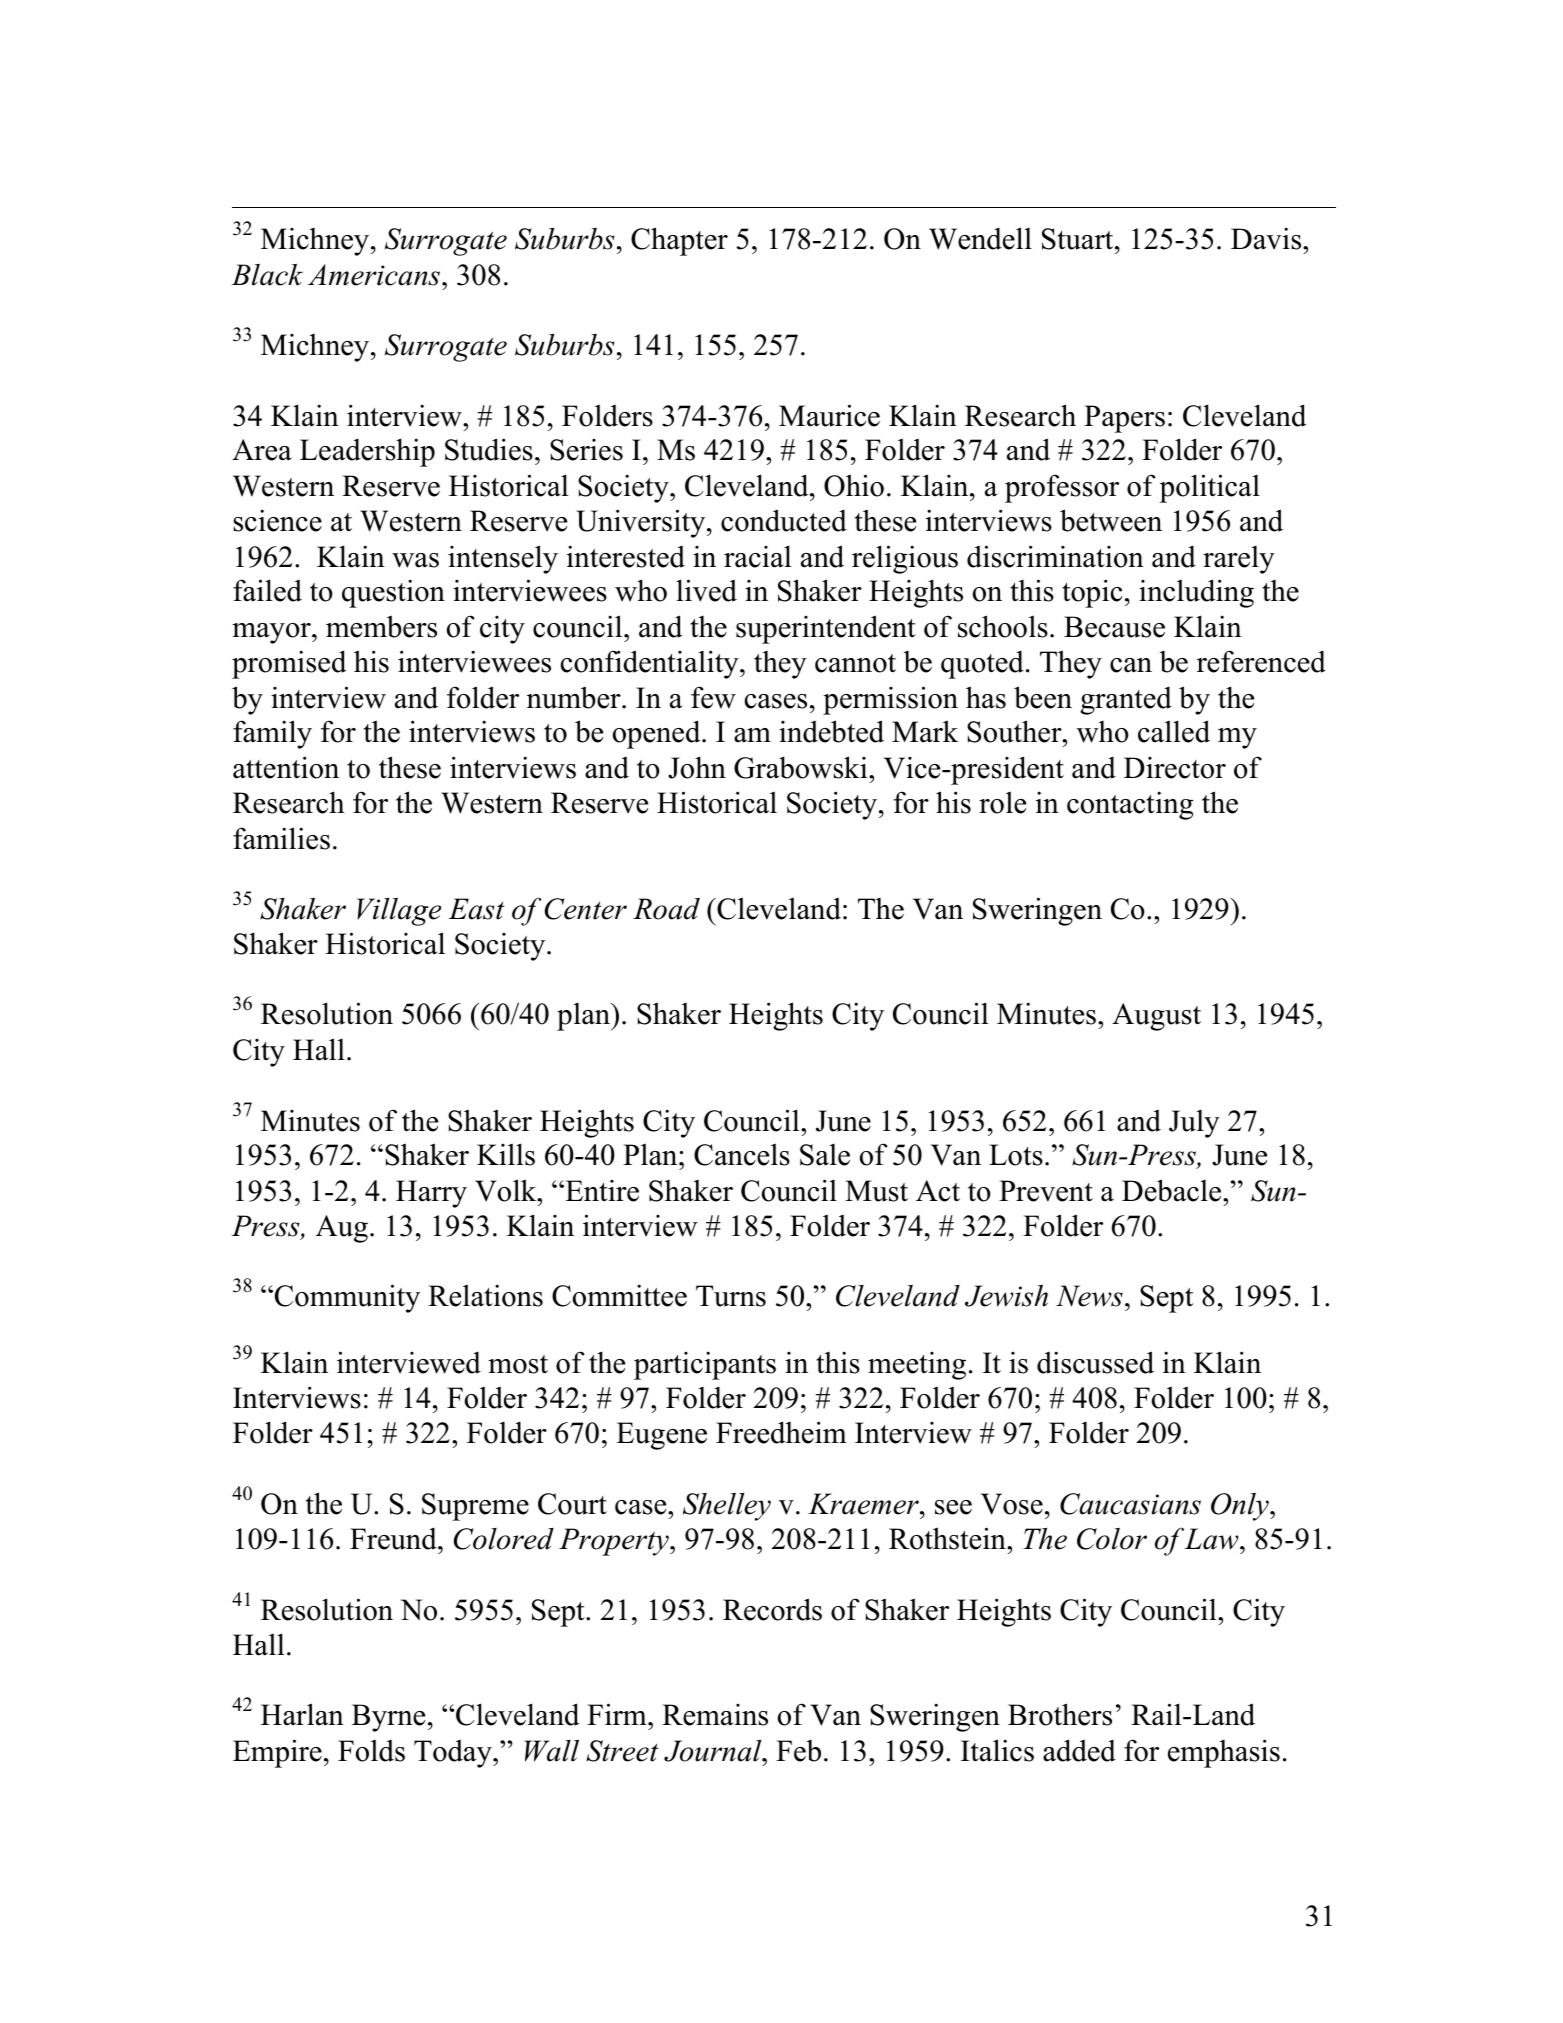 This image has width=1563, height=2023. Describe the element at coordinates (374, 275) in the image. I see `Americans` at that location.
